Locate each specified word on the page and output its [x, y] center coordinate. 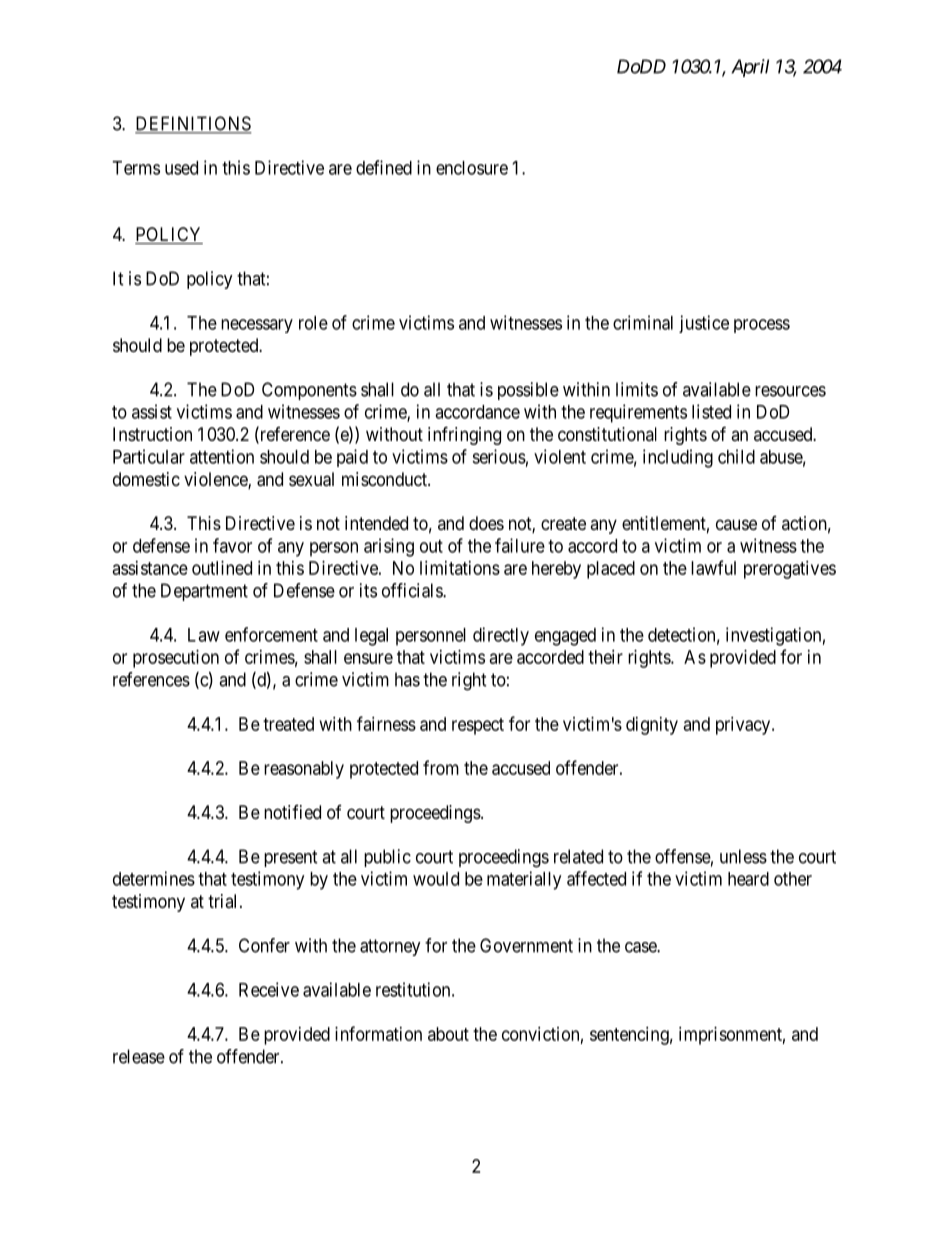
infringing [464, 435]
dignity [652, 726]
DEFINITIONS [193, 124]
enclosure [472, 168]
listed [711, 411]
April [750, 68]
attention [222, 456]
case [641, 947]
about [448, 1034]
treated [288, 724]
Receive [269, 989]
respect [478, 726]
